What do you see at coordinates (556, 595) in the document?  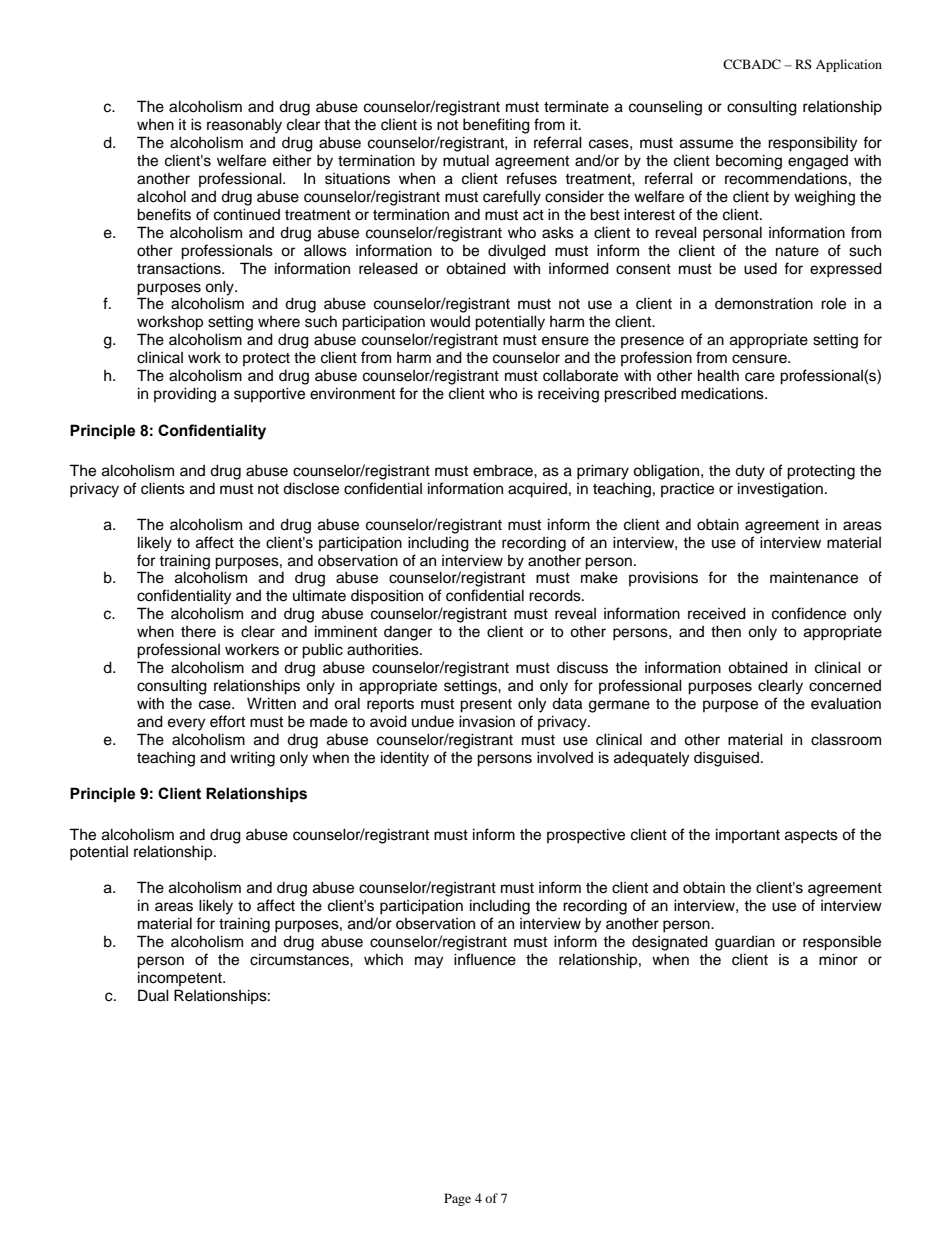 I see `records` at bounding box center [556, 595].
